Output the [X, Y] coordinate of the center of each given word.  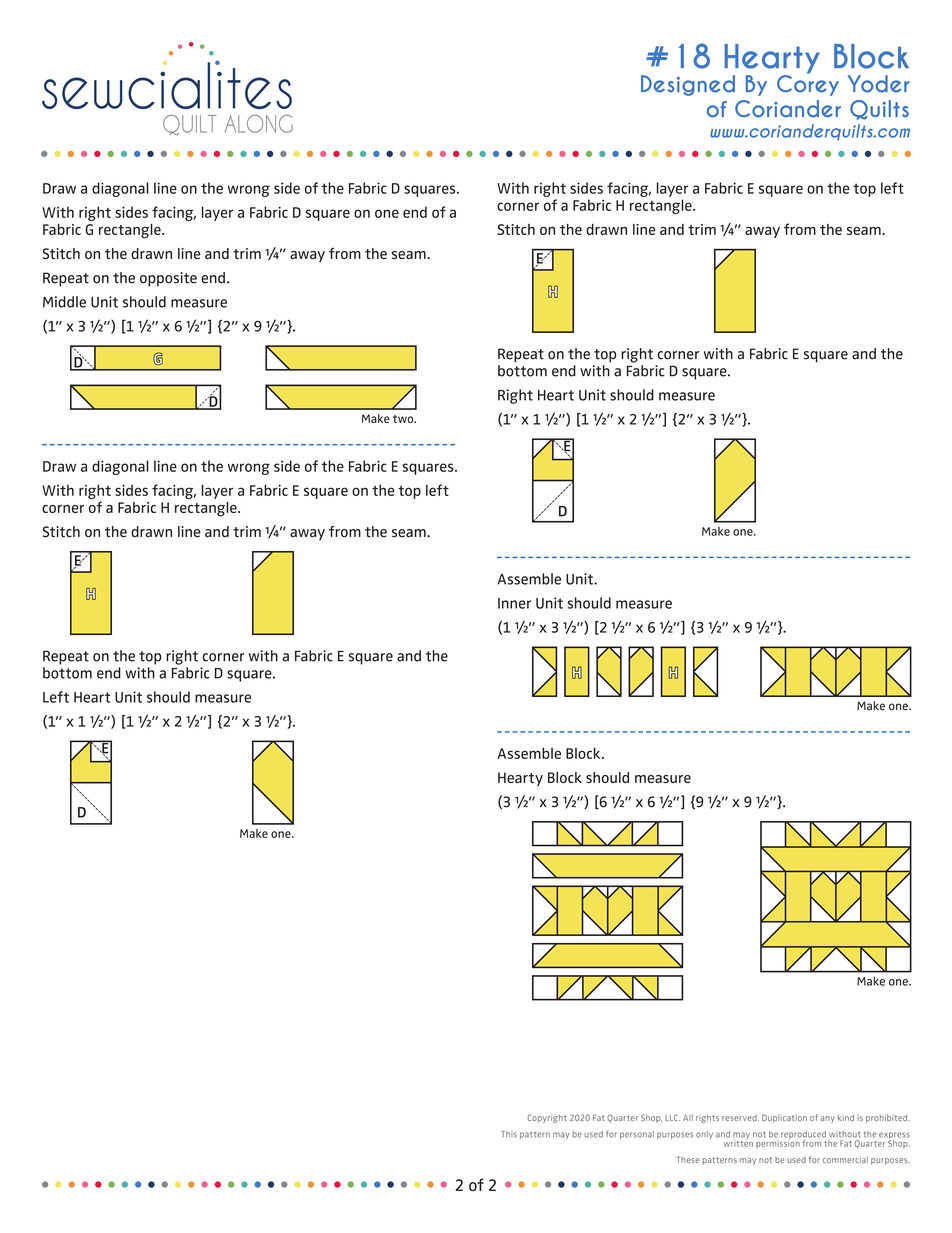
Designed [688, 85]
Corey [808, 84]
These [688, 1159]
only [704, 1135]
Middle [64, 302]
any [828, 1119]
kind [846, 1117]
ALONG [259, 124]
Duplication [784, 1118]
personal [637, 1135]
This [509, 1134]
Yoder [879, 84]
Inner [514, 603]
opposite [168, 279]
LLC [672, 1117]
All [688, 1118]
